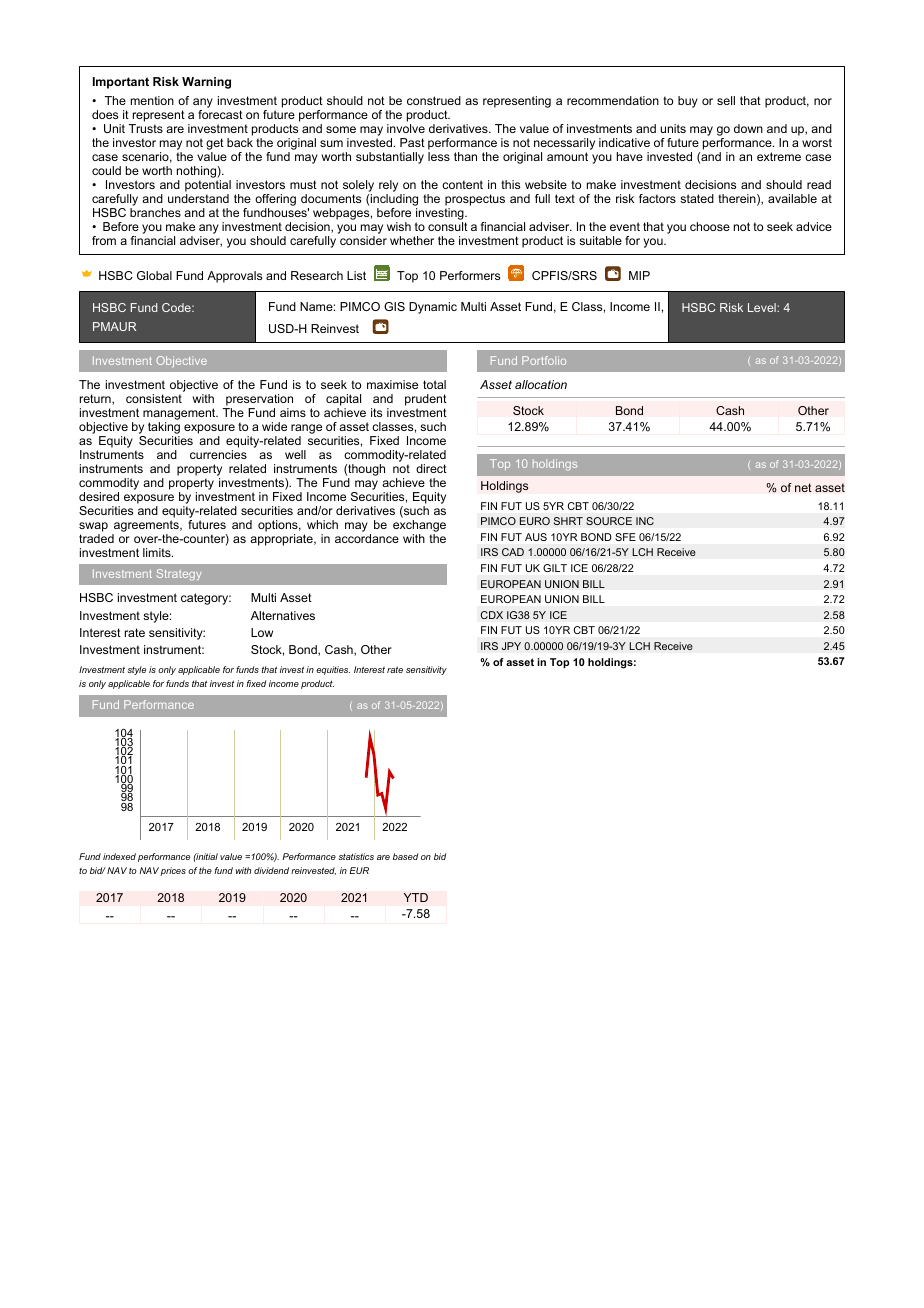 The height and width of the document is (1308, 924). Describe the element at coordinates (152, 100) in the document. I see `mention` at that location.
